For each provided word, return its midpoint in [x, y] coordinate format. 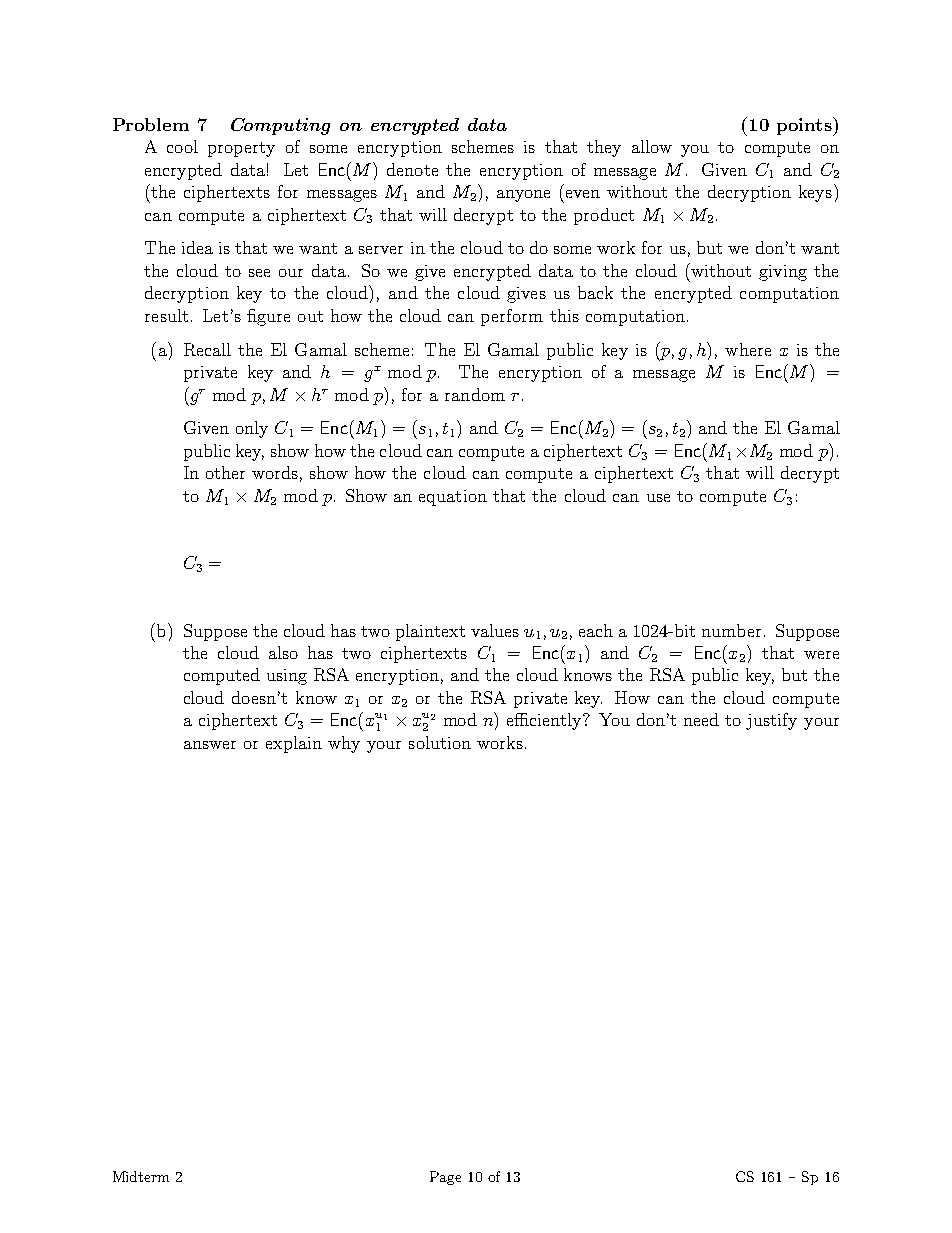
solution [440, 742]
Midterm [141, 1176]
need [701, 719]
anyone [523, 196]
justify [771, 721]
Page [445, 1178]
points [805, 126]
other [225, 472]
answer [210, 745]
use [658, 498]
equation [453, 498]
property [241, 149]
